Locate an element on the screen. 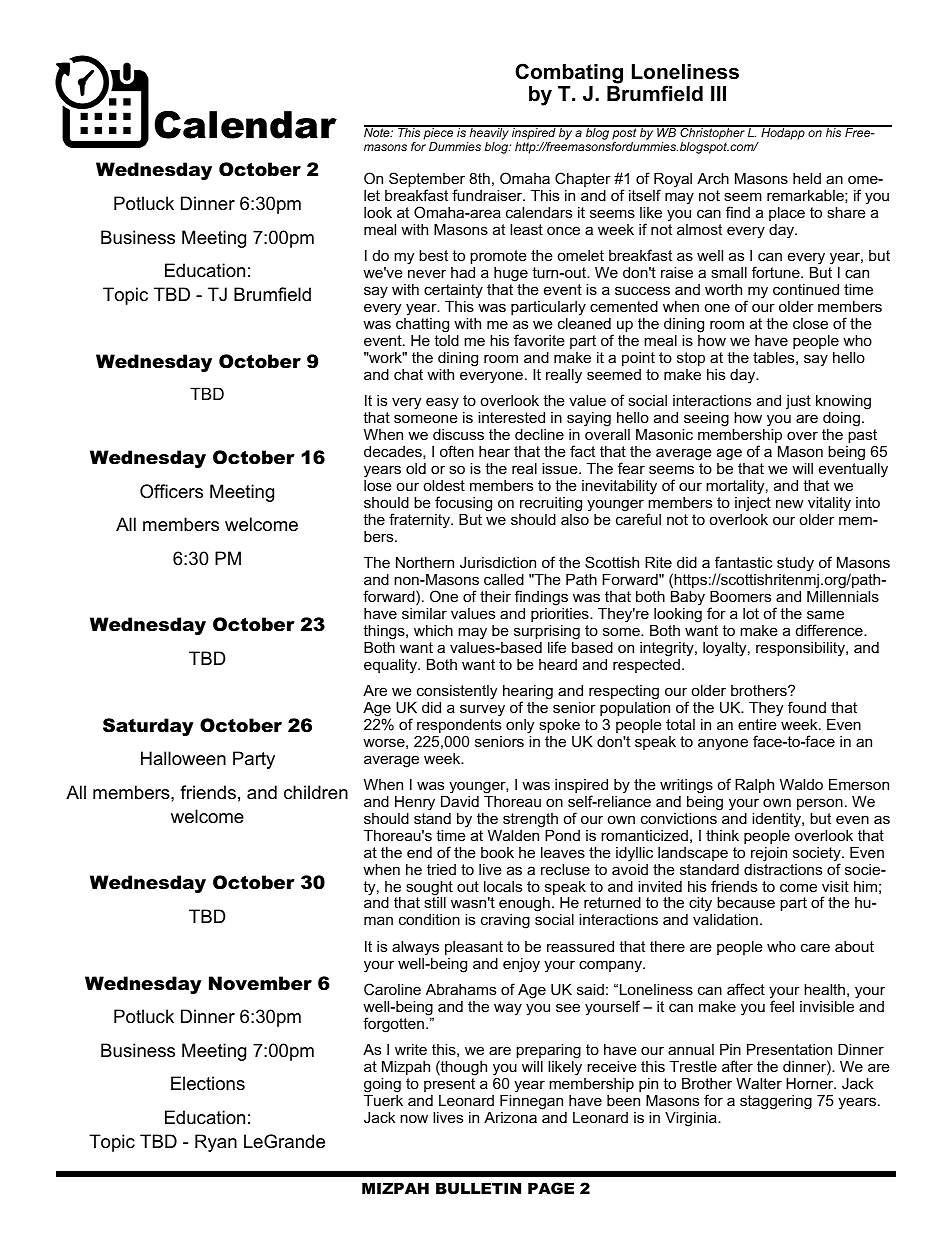 The height and width of the screenshot is (1233, 952). III is located at coordinates (718, 93).
